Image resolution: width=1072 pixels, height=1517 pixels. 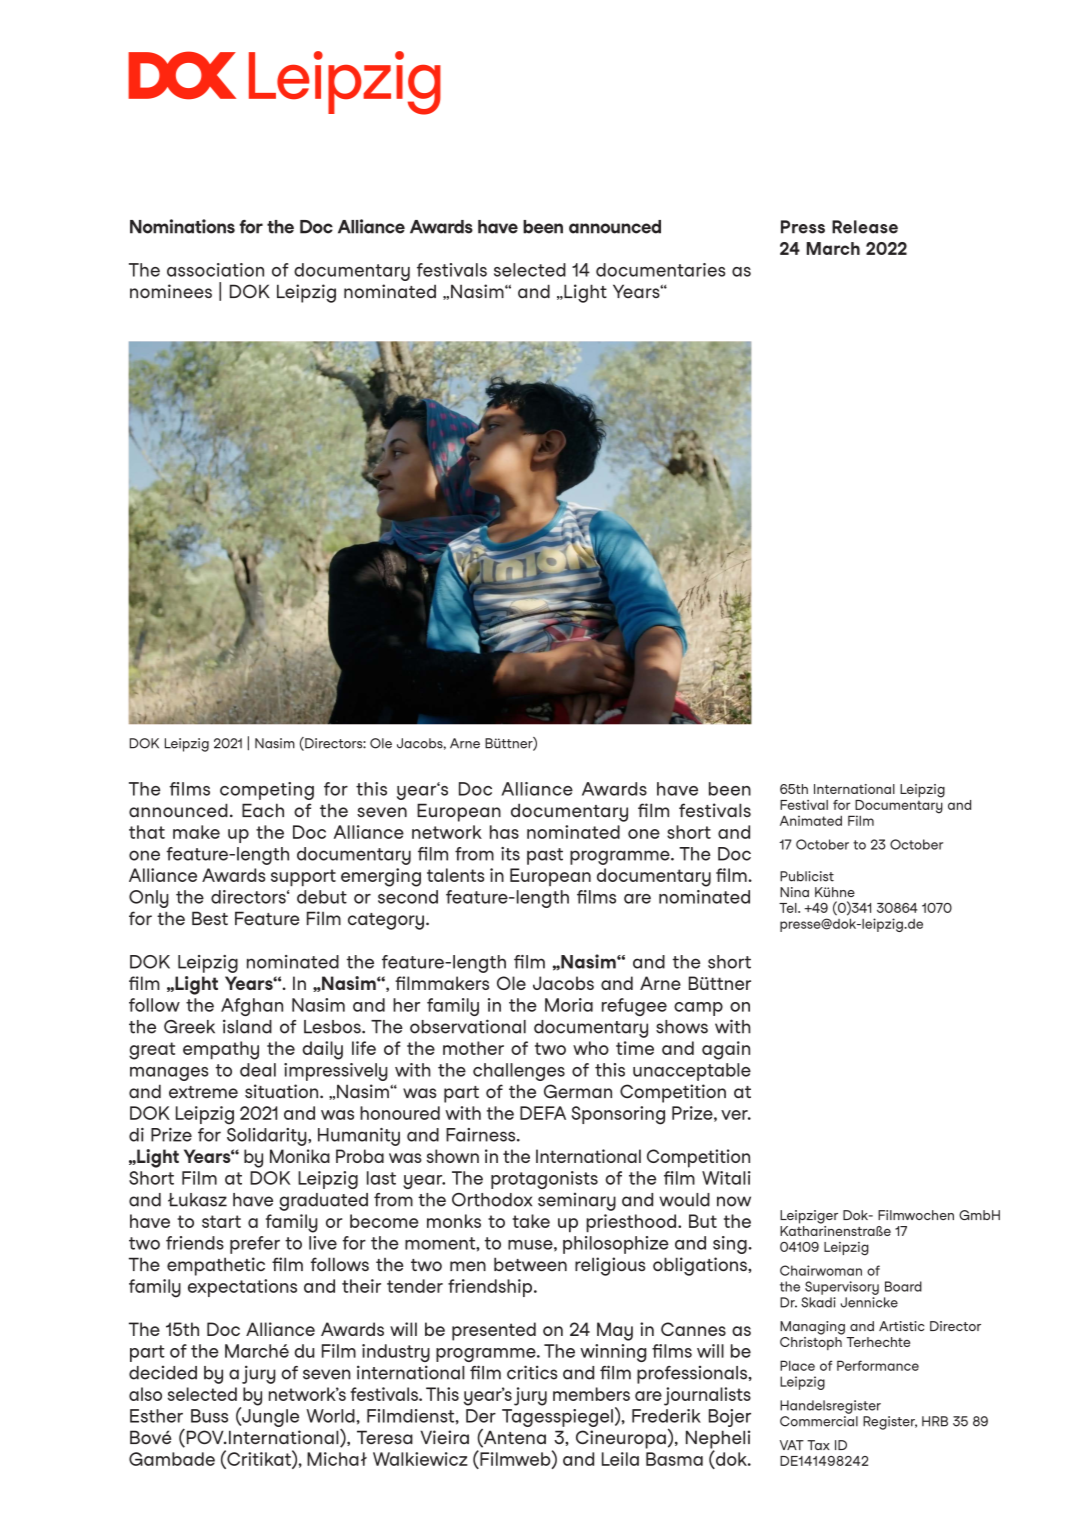 I want to click on now, so click(x=734, y=1201).
